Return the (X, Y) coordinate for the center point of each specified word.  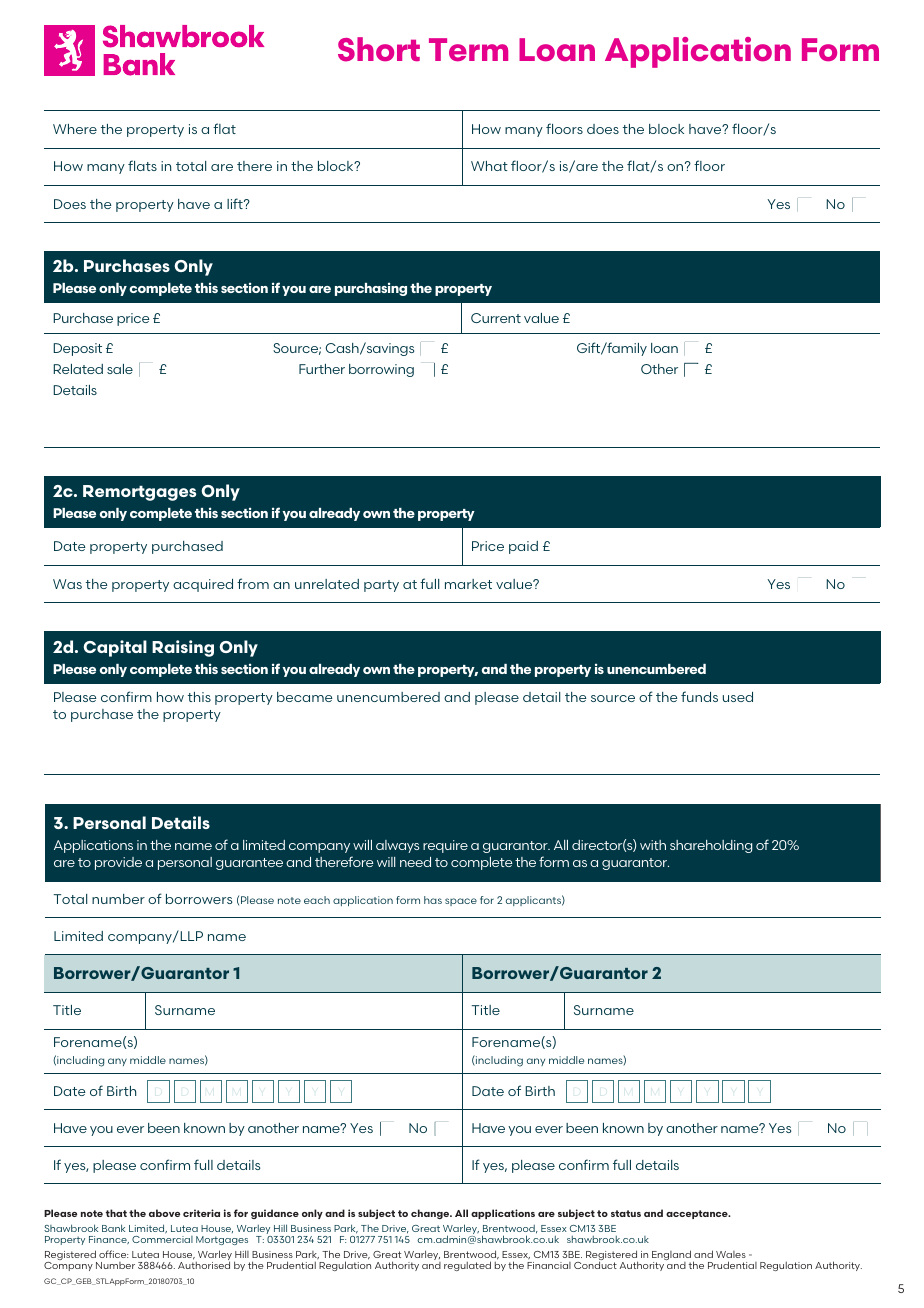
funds (699, 696)
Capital (115, 648)
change (431, 1214)
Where (75, 129)
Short (379, 49)
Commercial (162, 1239)
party (381, 586)
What (489, 166)
